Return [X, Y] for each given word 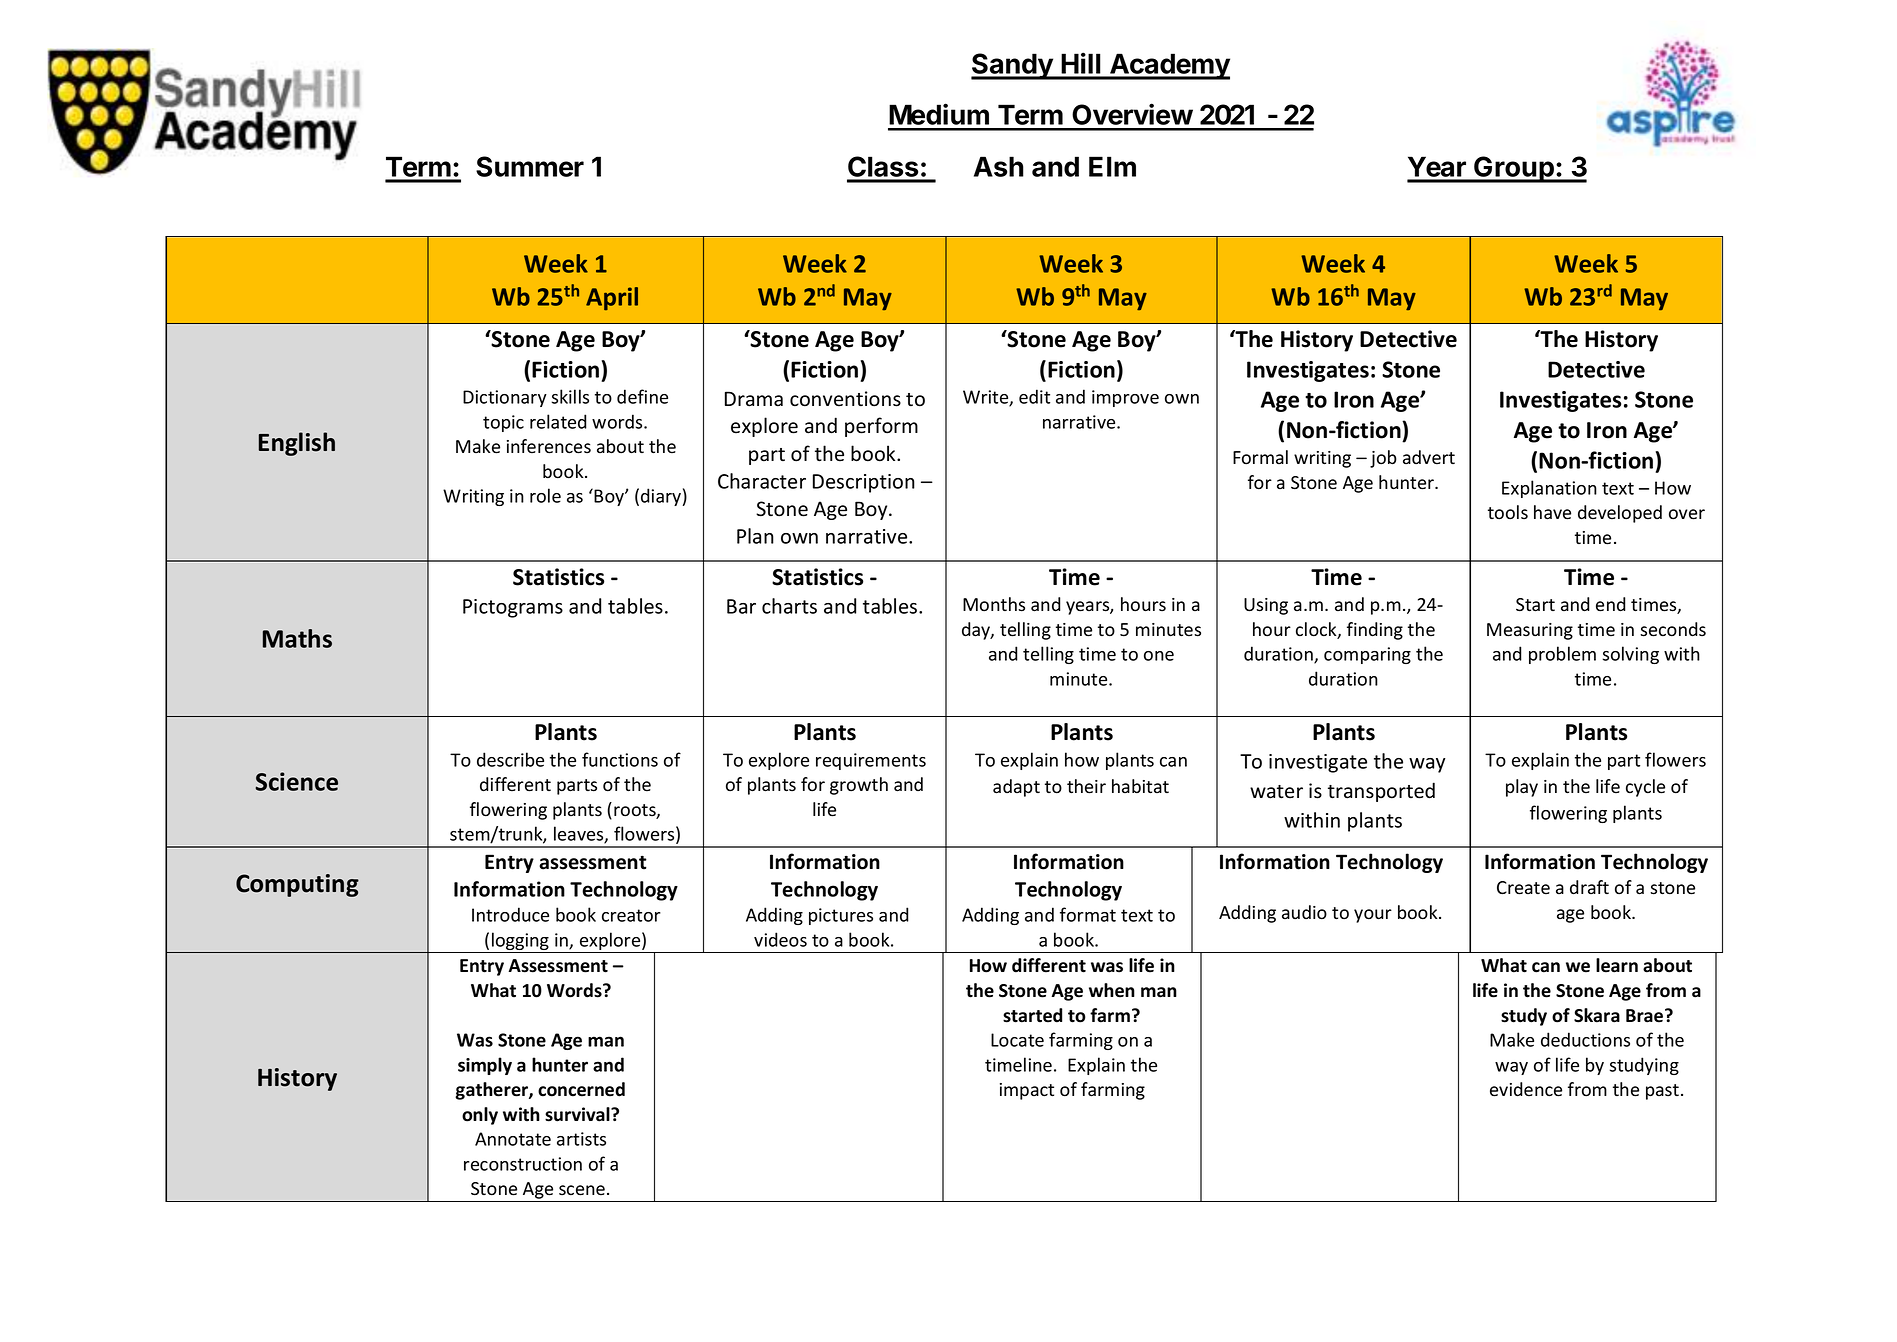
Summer [530, 166]
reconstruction [523, 1164]
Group [1514, 169]
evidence [1526, 1089]
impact [1027, 1091]
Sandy [1013, 66]
